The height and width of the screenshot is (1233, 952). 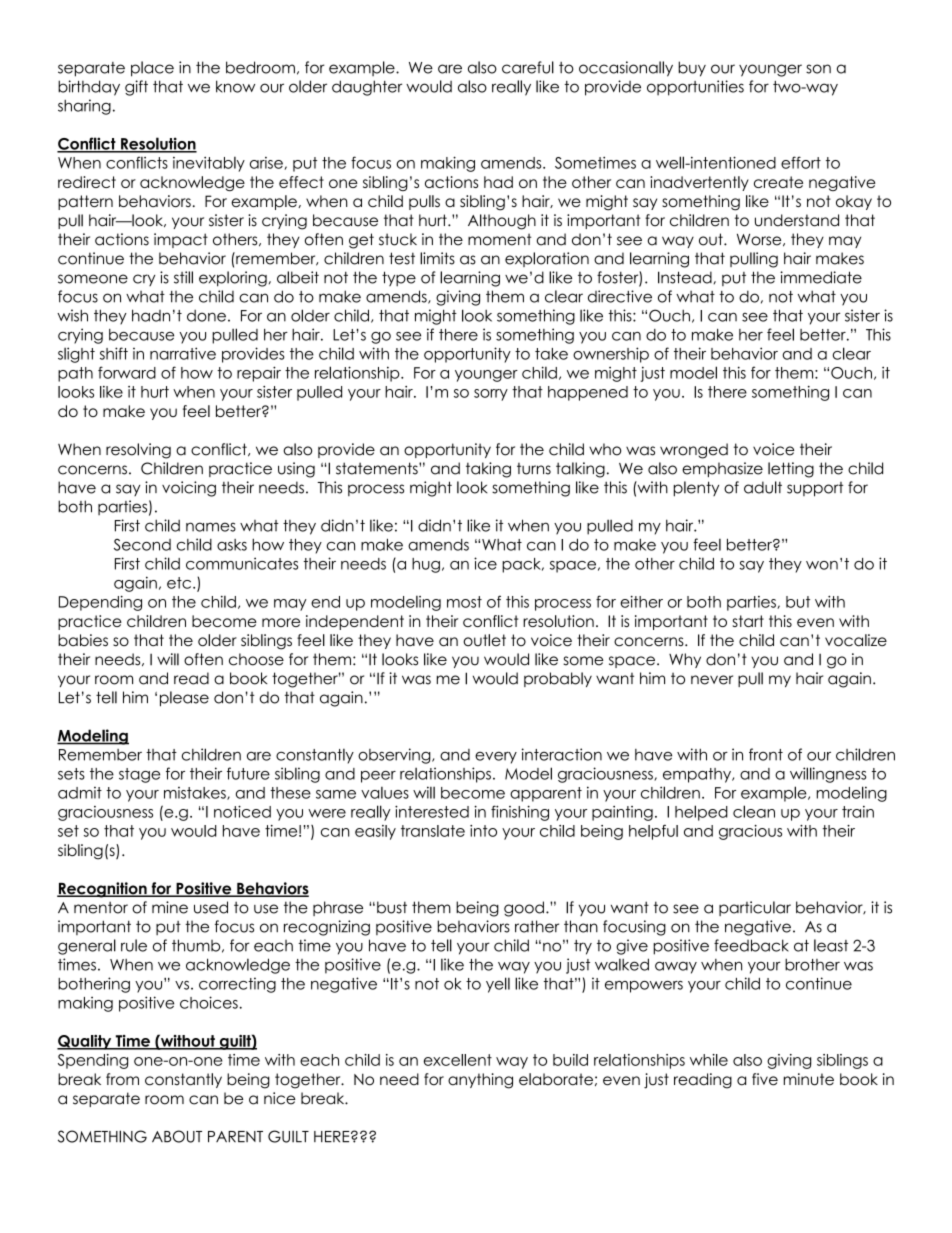 What do you see at coordinates (177, 1136) in the screenshot?
I see `ABOUT` at bounding box center [177, 1136].
